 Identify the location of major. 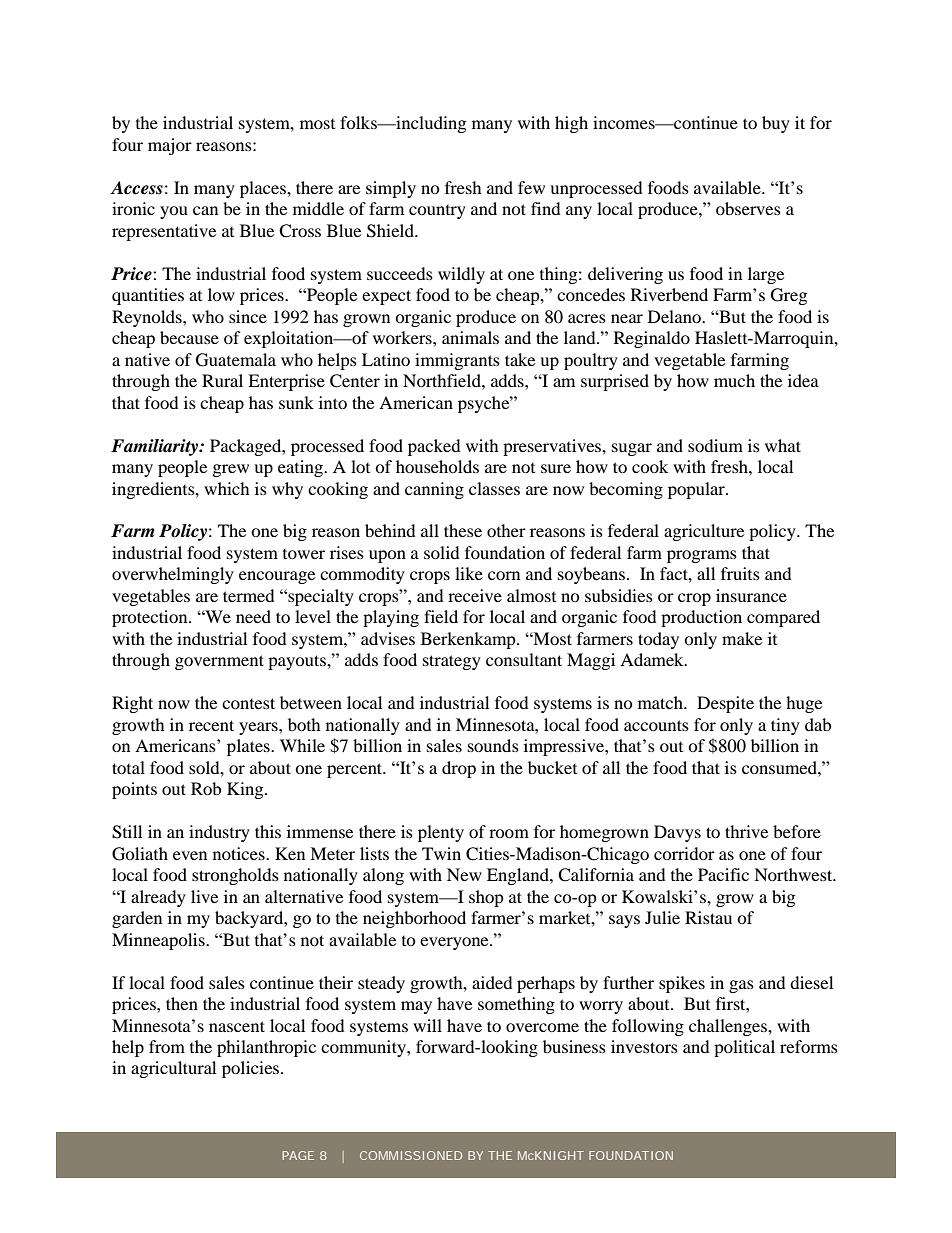
(170, 146).
